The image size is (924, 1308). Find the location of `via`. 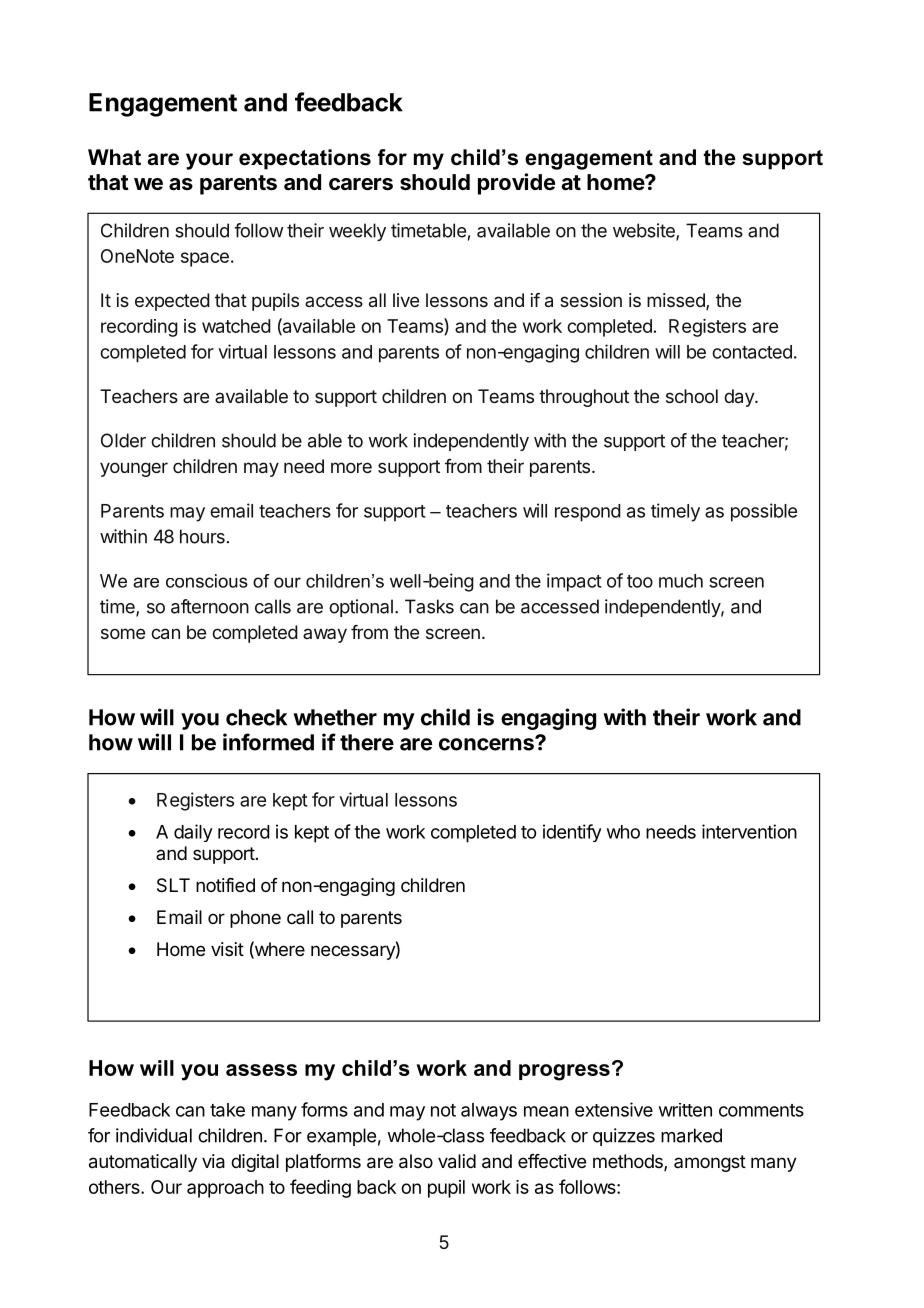

via is located at coordinates (213, 1161).
